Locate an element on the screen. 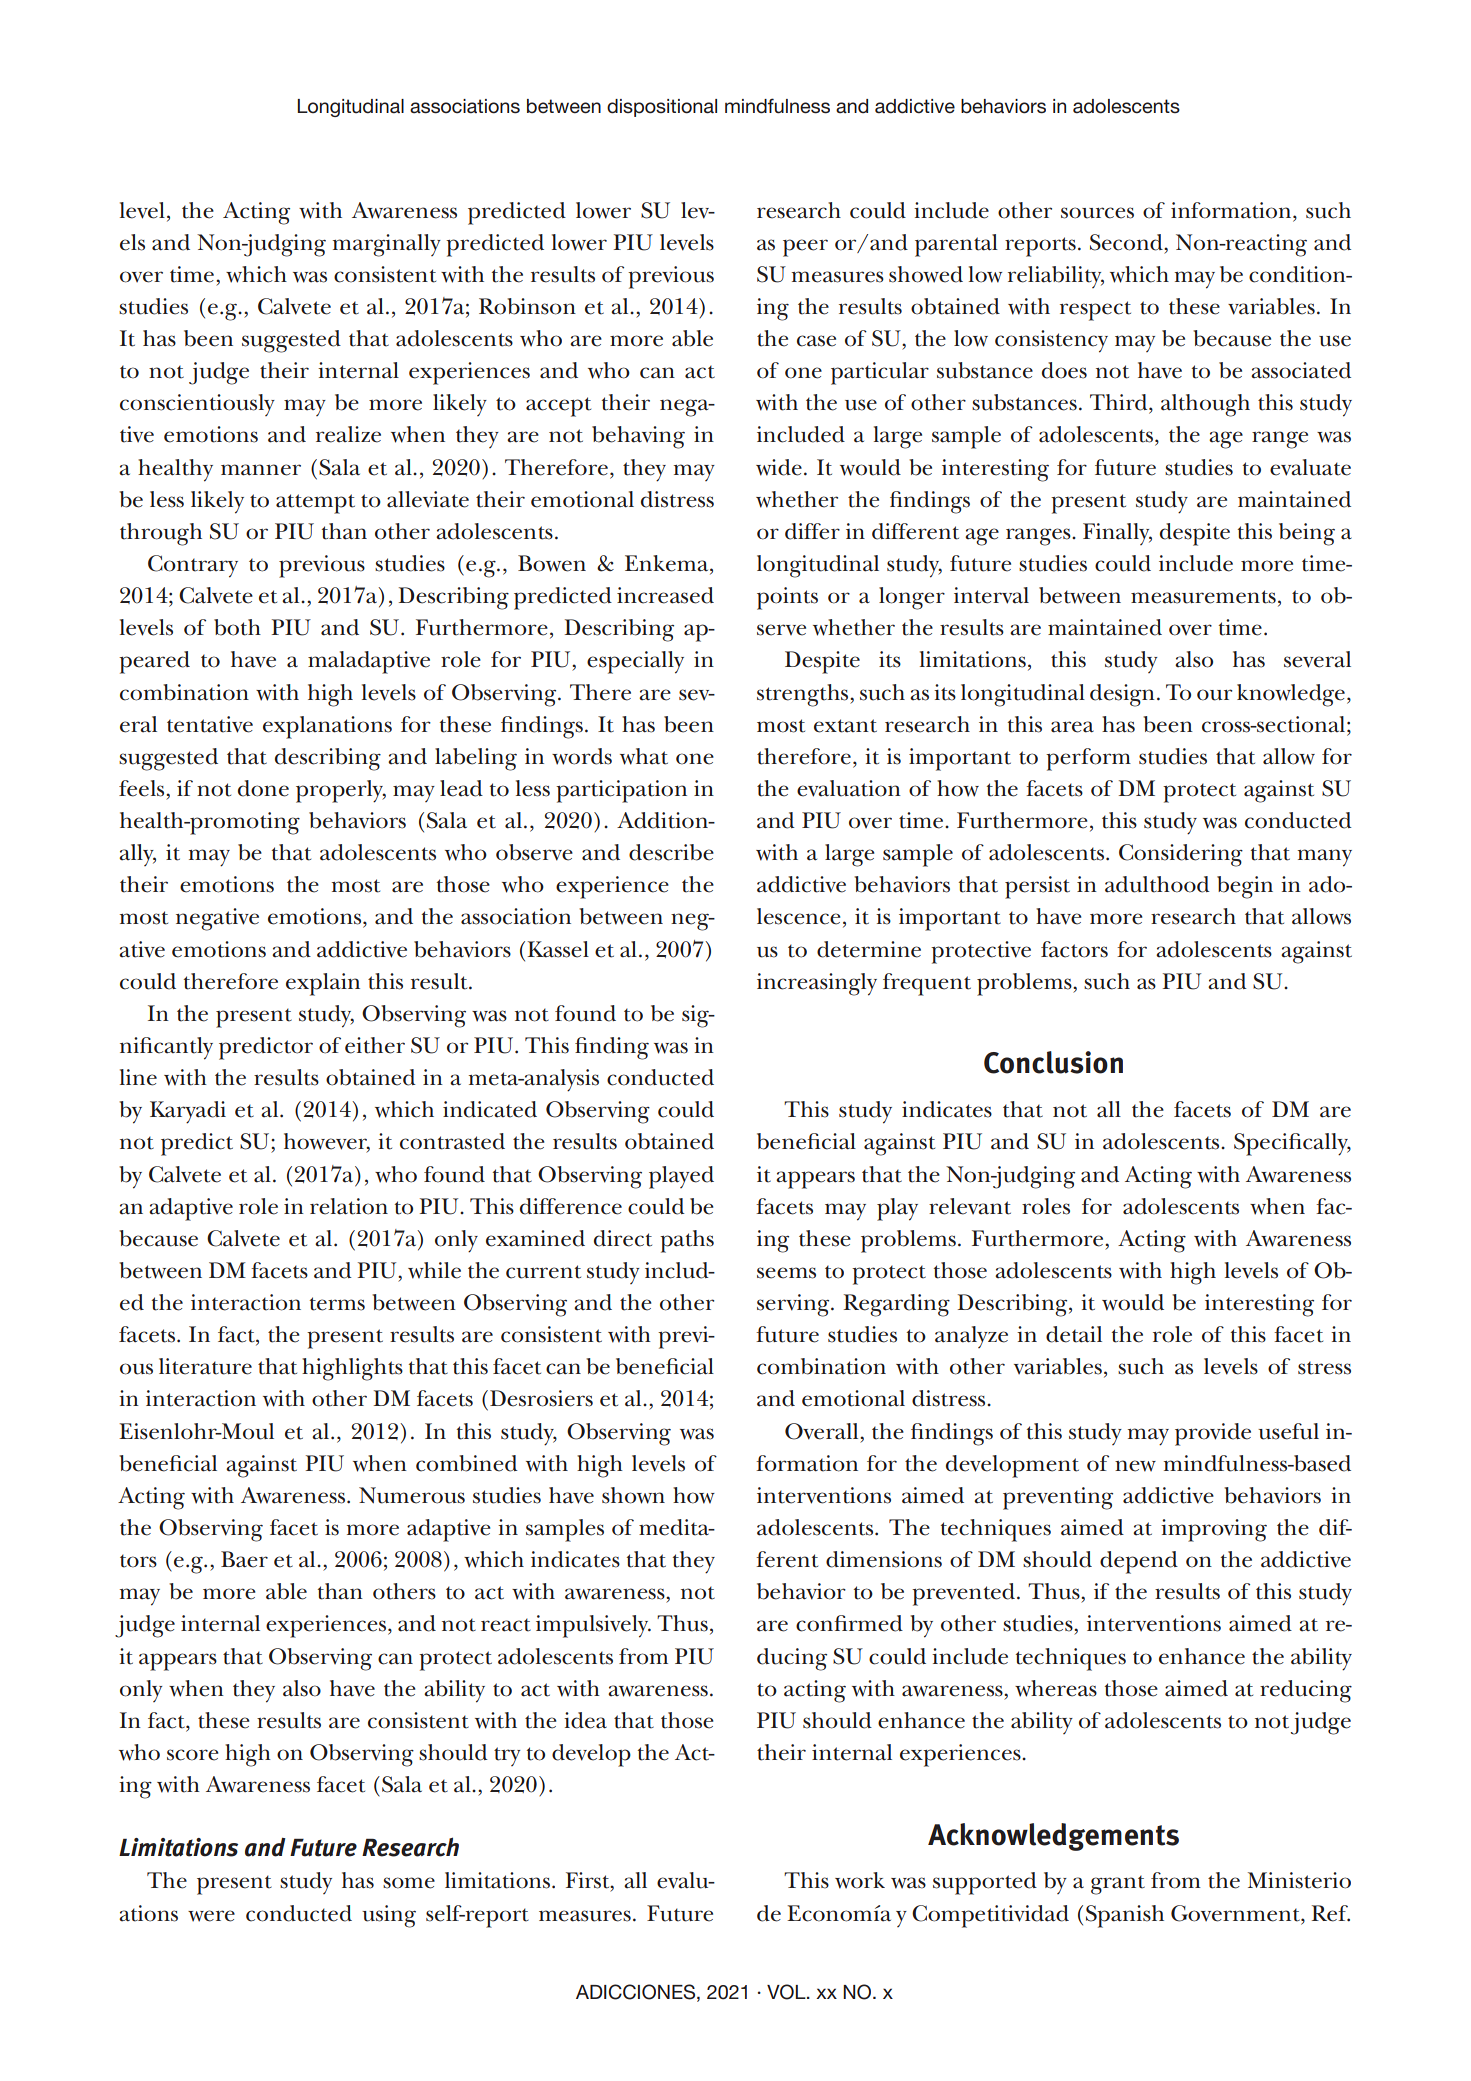  Baer is located at coordinates (244, 1559).
